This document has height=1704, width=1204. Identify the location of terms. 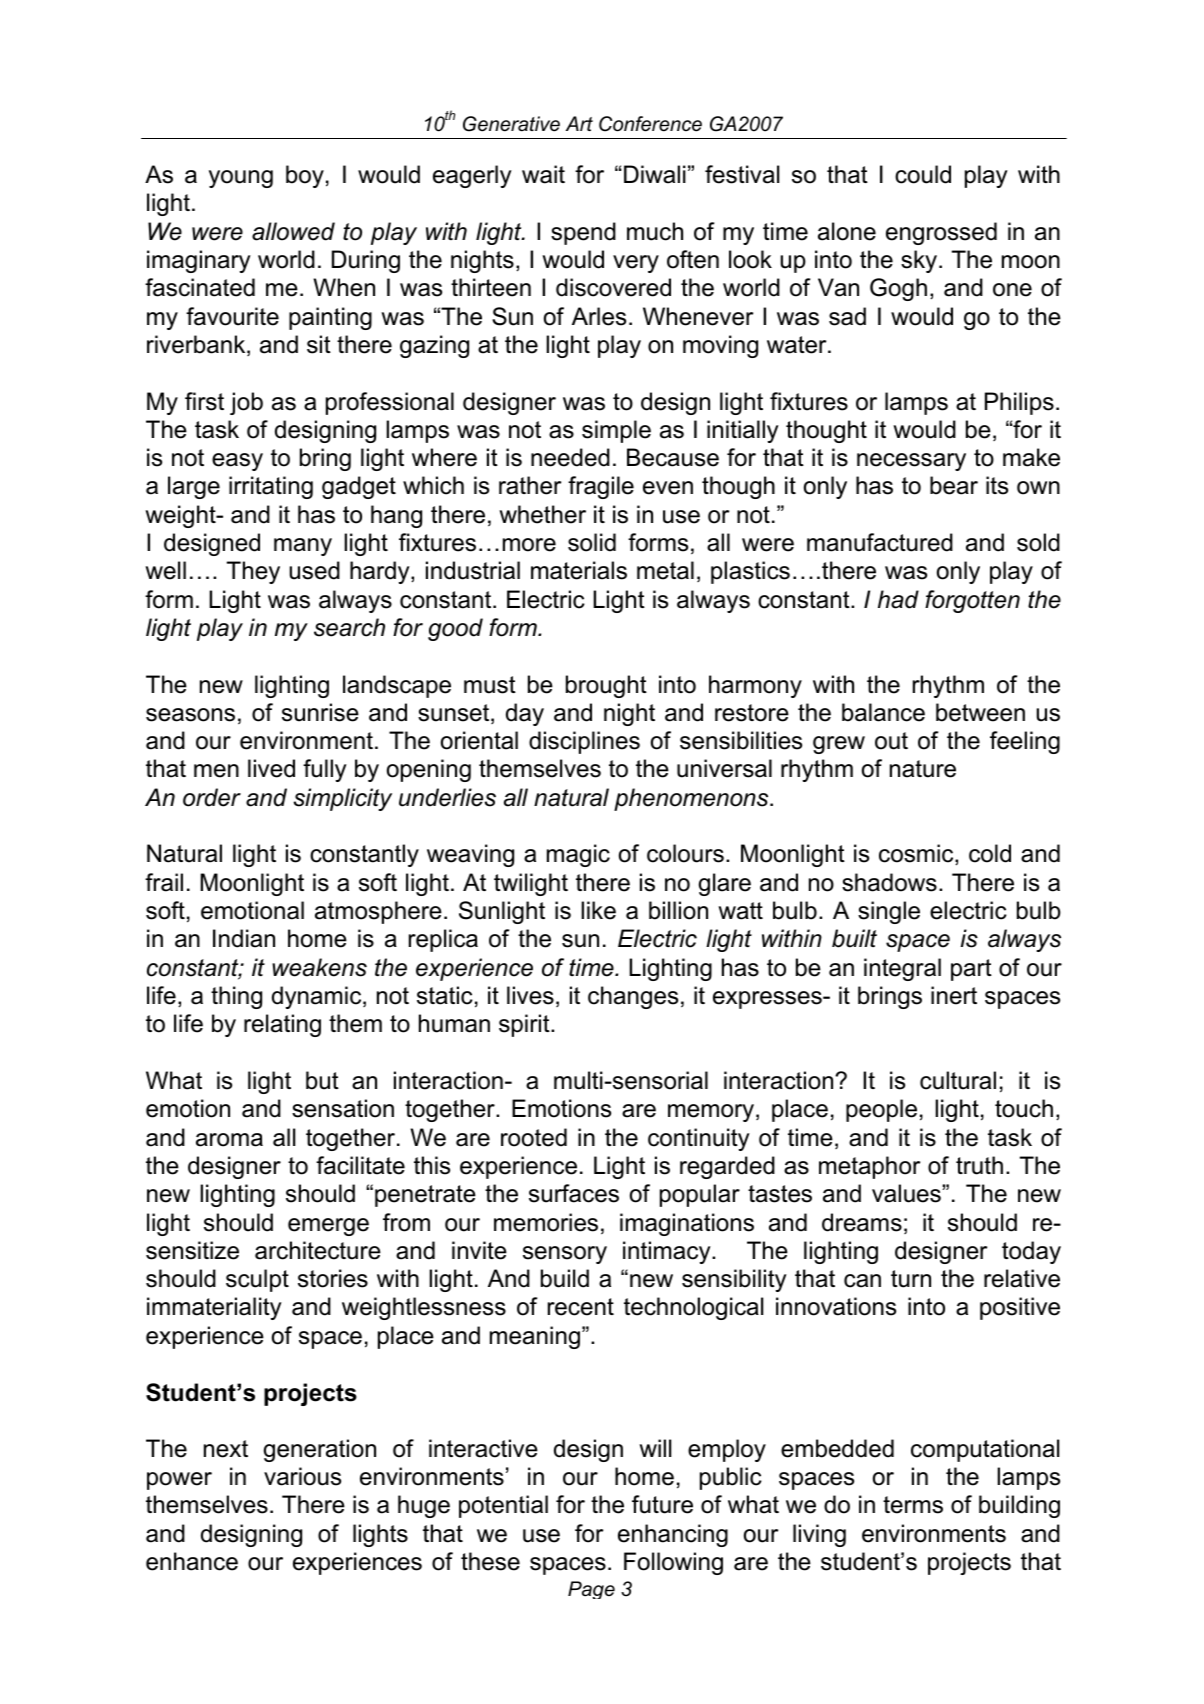
(913, 1505).
